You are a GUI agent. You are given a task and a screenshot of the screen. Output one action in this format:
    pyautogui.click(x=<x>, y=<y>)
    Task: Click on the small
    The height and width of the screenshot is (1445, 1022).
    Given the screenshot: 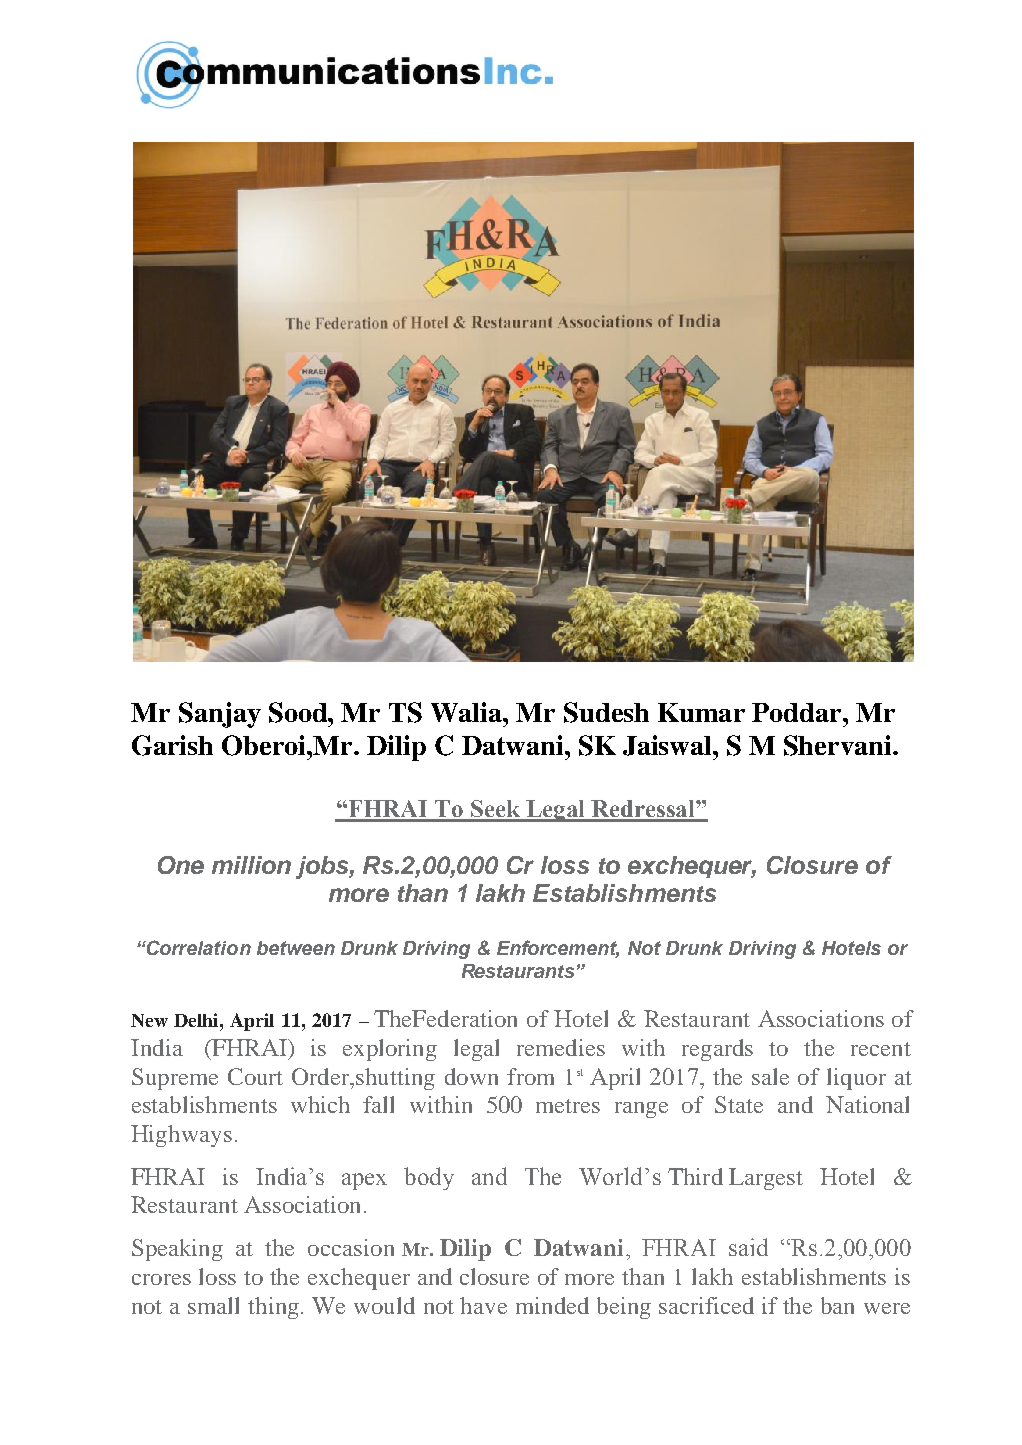 What is the action you would take?
    pyautogui.click(x=213, y=1305)
